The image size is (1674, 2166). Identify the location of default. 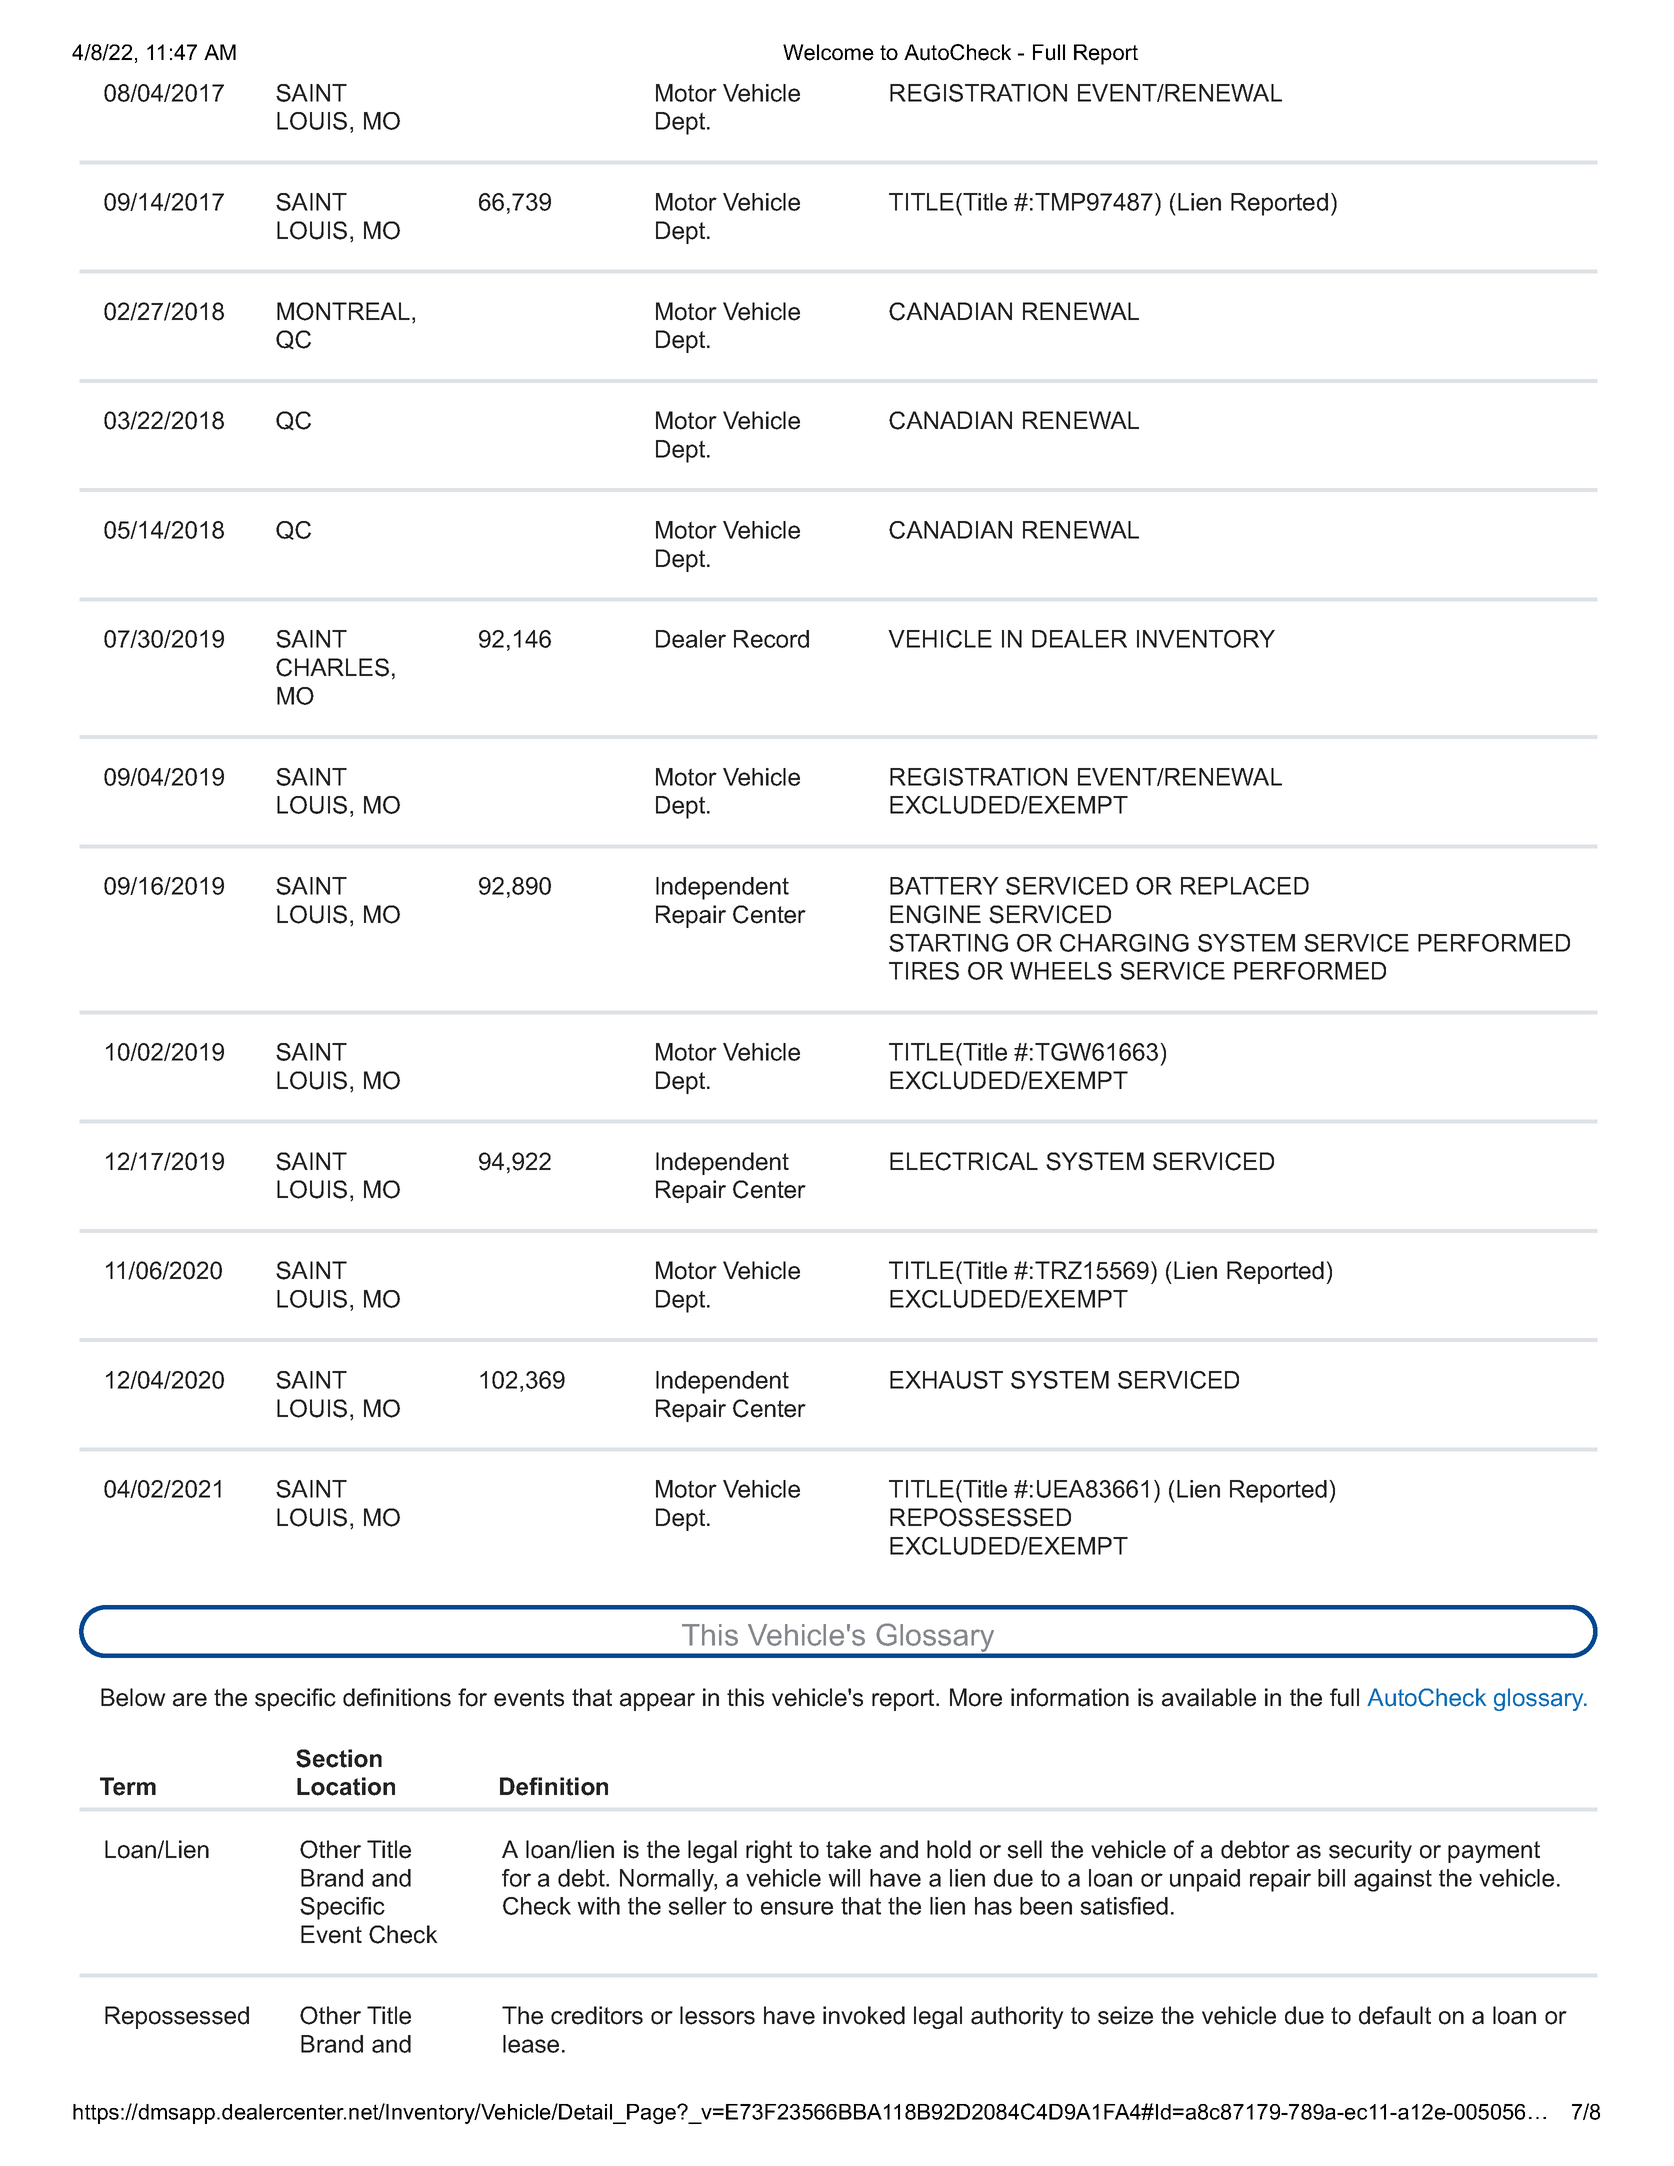
(1395, 2015).
